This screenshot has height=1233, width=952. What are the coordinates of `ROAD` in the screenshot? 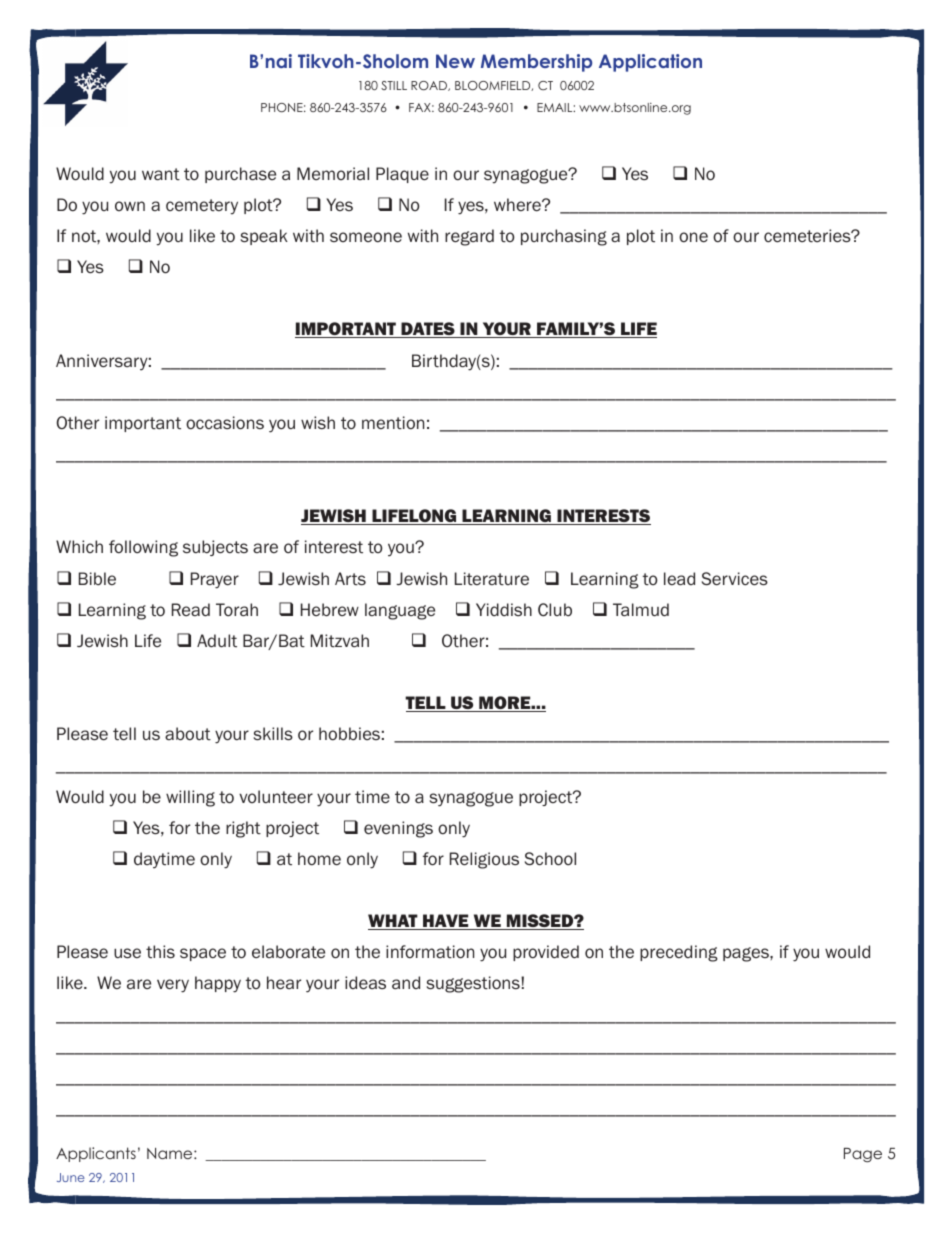 It's located at (430, 86).
